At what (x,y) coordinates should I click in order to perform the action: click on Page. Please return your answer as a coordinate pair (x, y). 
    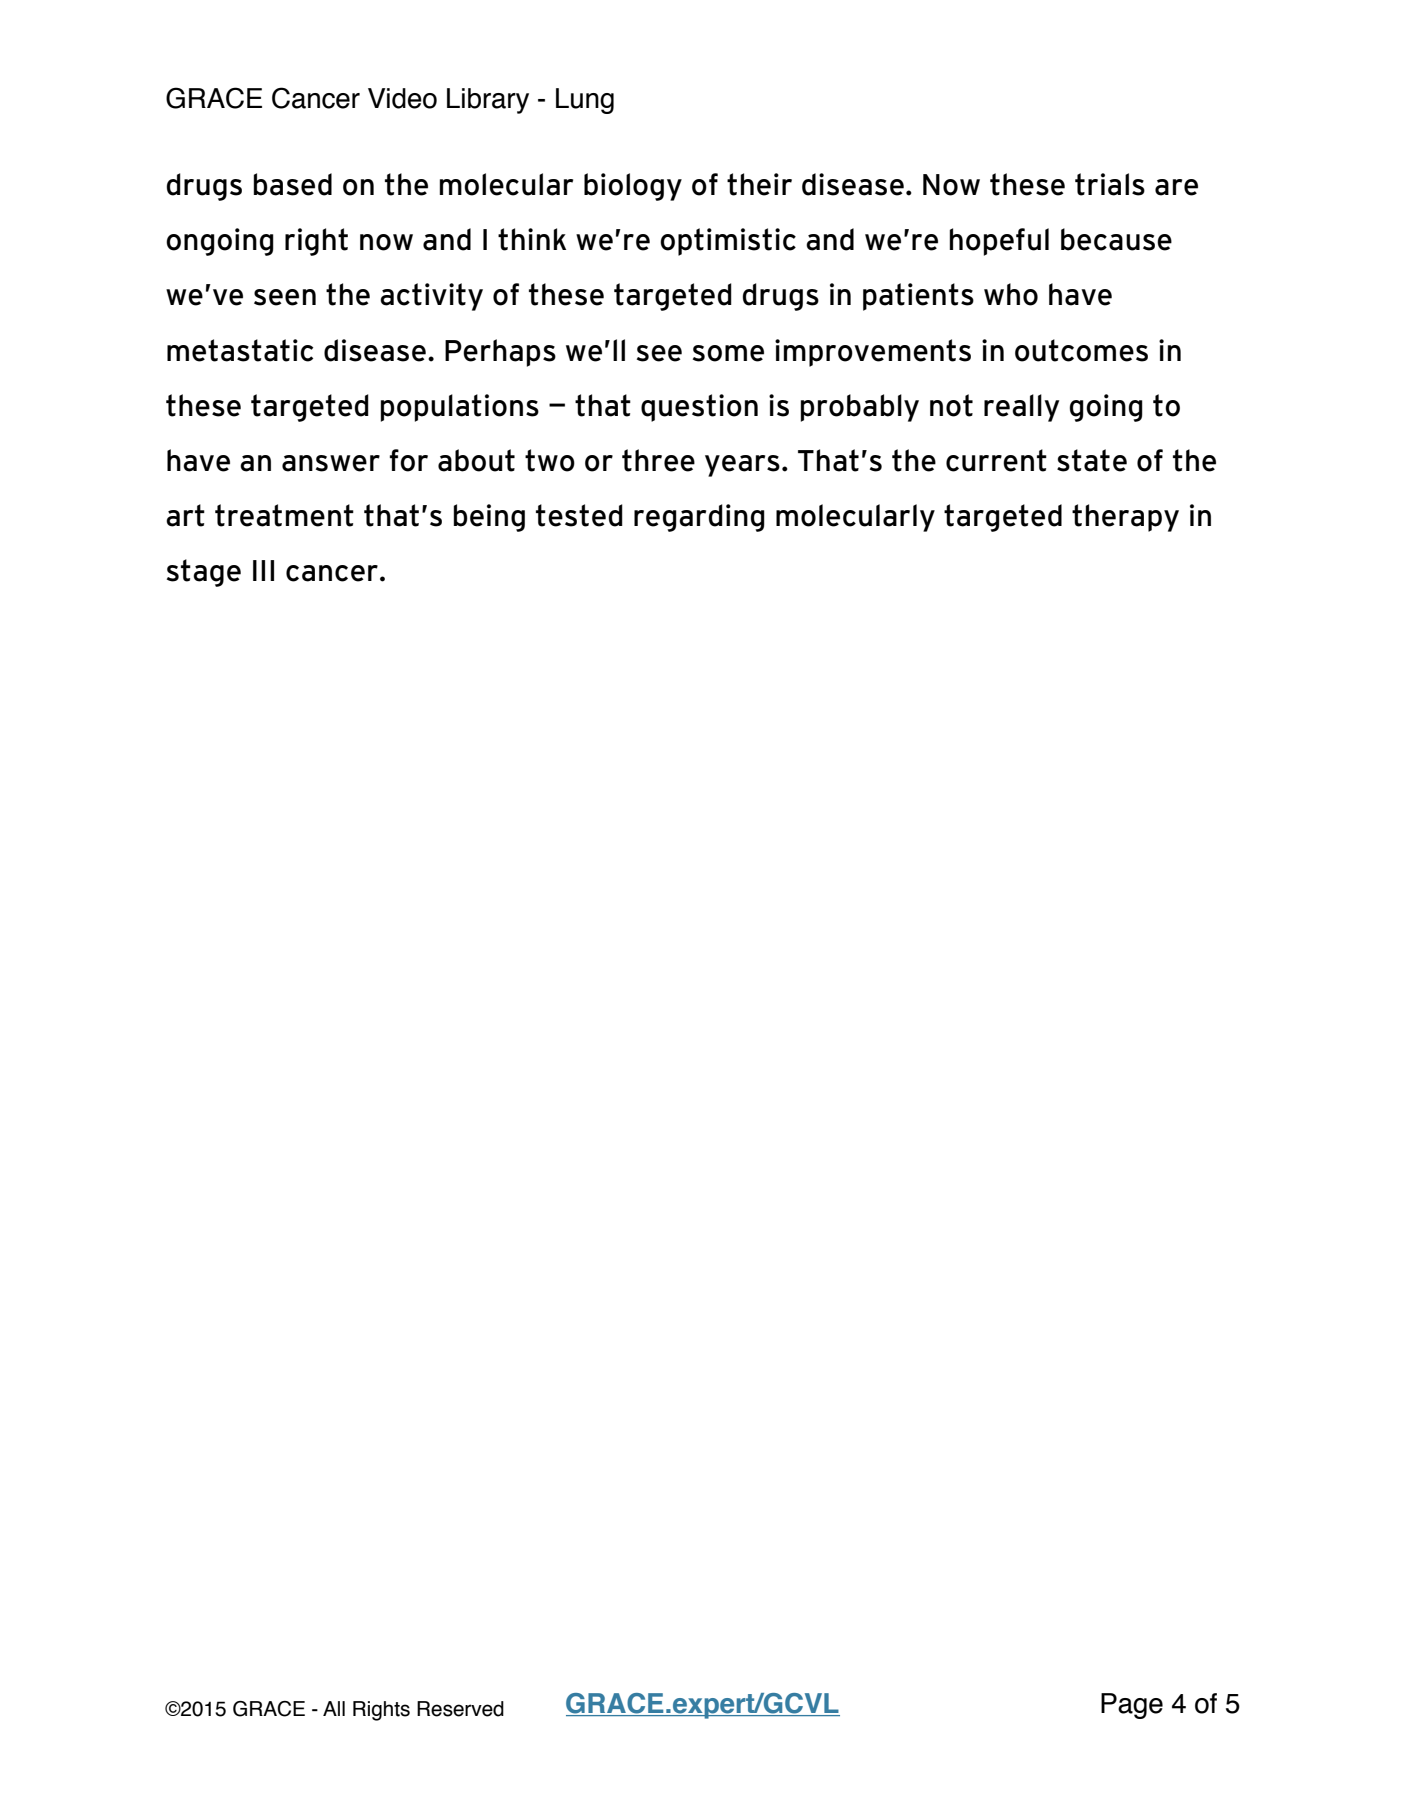
    Looking at the image, I should click on (1132, 1706).
